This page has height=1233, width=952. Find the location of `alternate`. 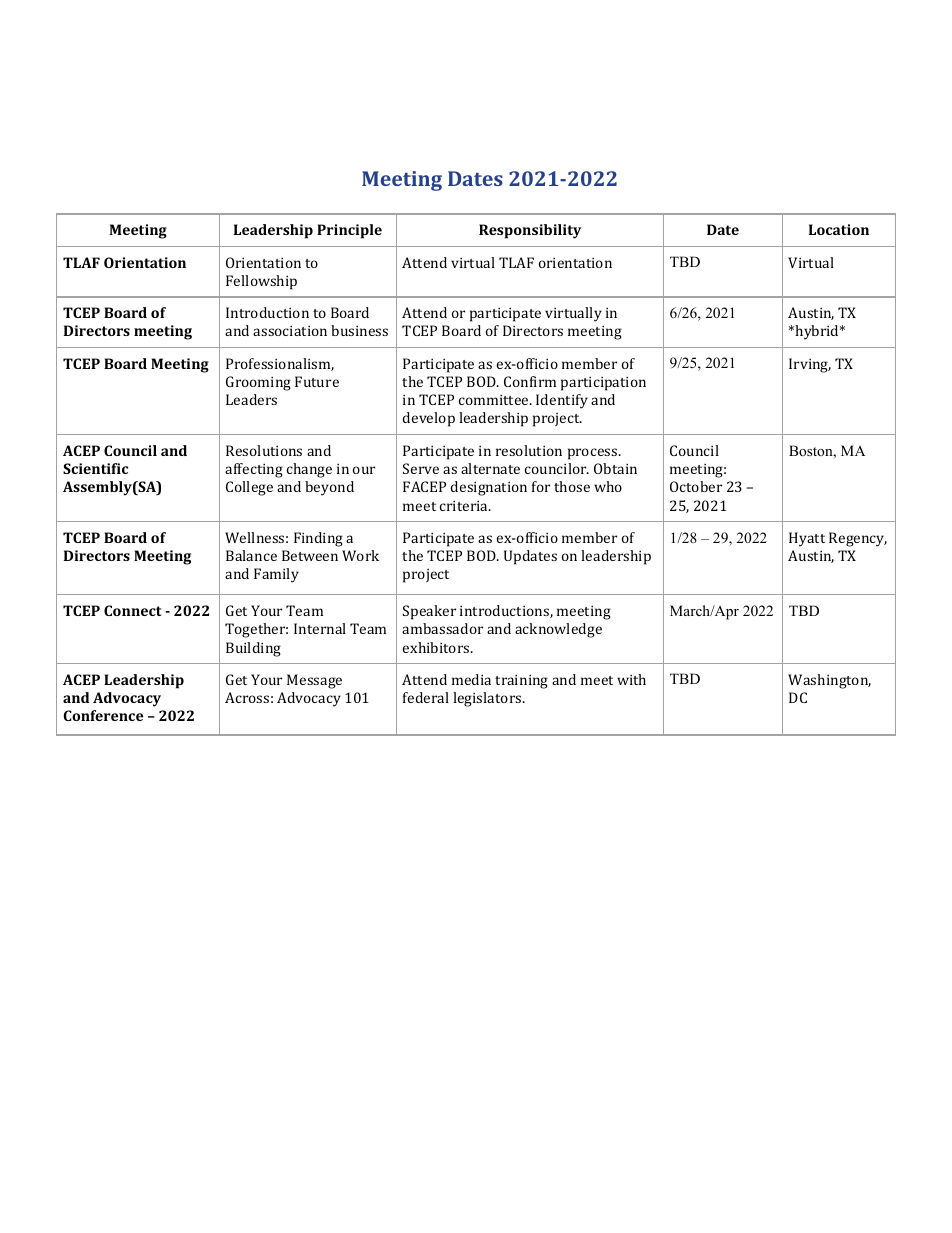

alternate is located at coordinates (490, 468).
